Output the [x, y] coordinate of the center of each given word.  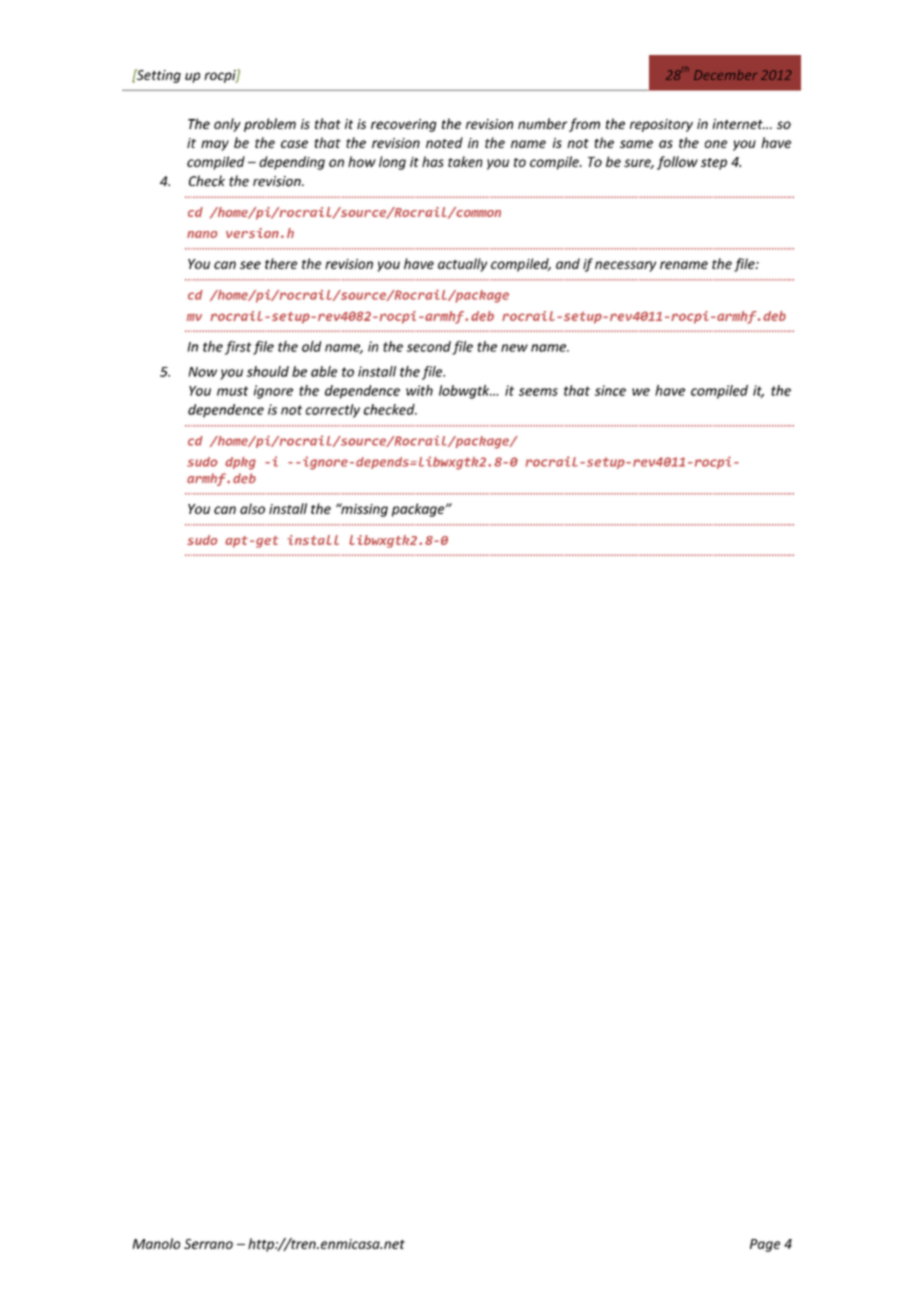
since [610, 390]
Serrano [208, 1244]
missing [363, 510]
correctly [333, 411]
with [419, 390]
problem [270, 125]
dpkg [240, 463]
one [716, 144]
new [514, 348]
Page [765, 1245]
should [268, 371]
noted [444, 142]
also [252, 508]
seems [538, 392]
